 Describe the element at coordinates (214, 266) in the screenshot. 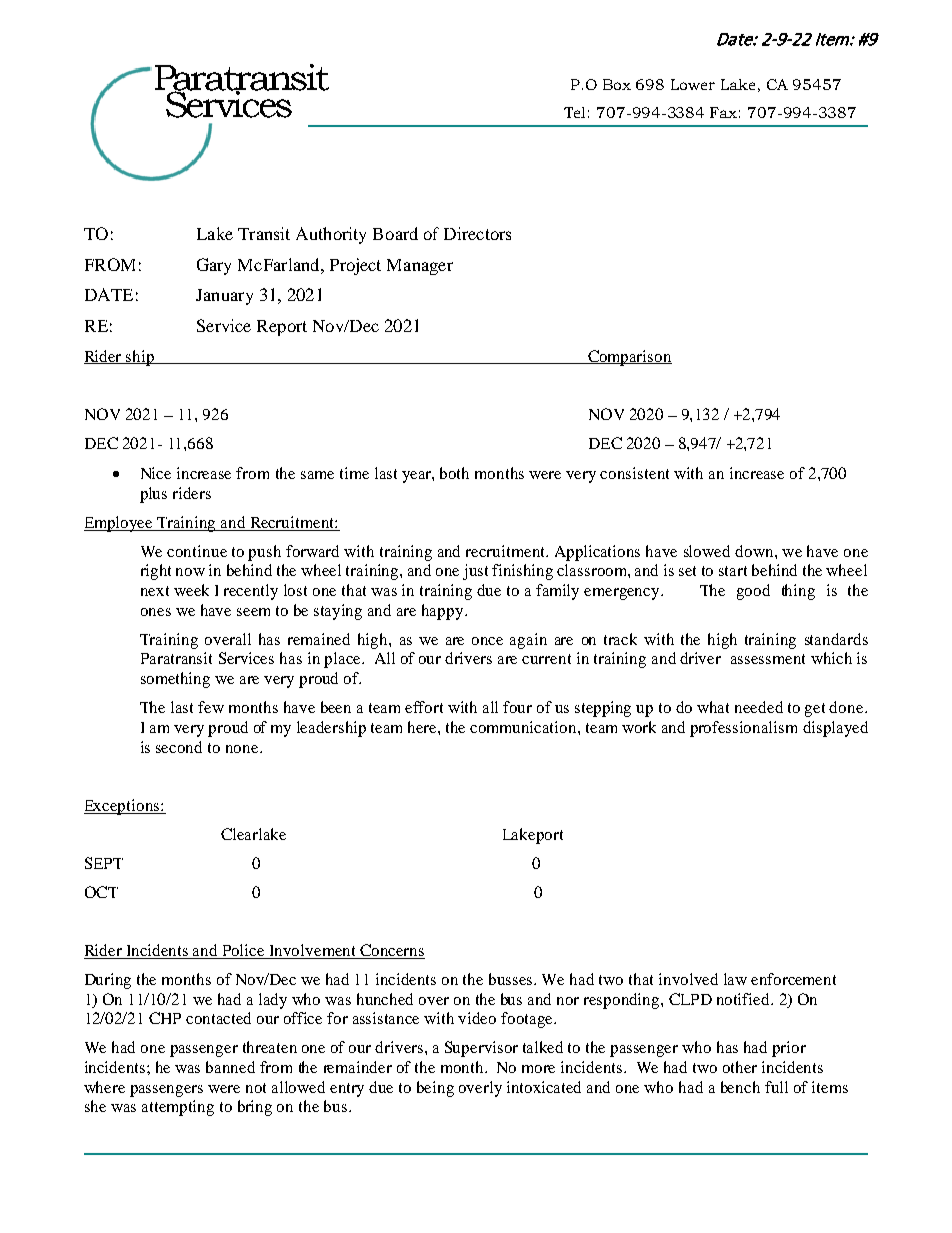

I see `Gary` at that location.
